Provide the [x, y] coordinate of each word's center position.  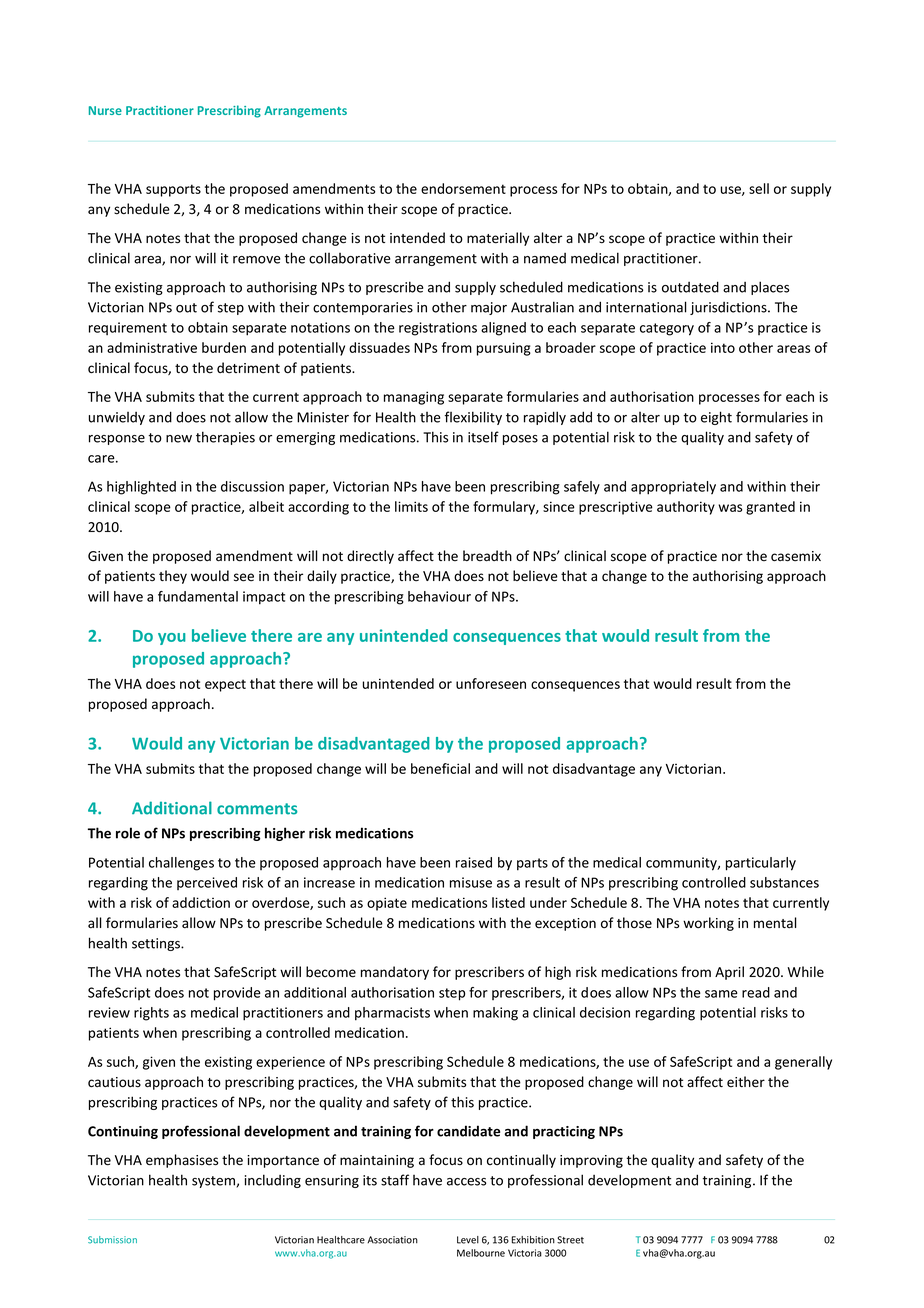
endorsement [463, 188]
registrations [438, 329]
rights [151, 1014]
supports [173, 190]
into [723, 347]
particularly [761, 864]
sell [759, 188]
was [730, 508]
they [173, 577]
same [721, 994]
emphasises [182, 1161]
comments [257, 809]
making [495, 1014]
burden [224, 347]
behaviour [439, 596]
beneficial [440, 768]
